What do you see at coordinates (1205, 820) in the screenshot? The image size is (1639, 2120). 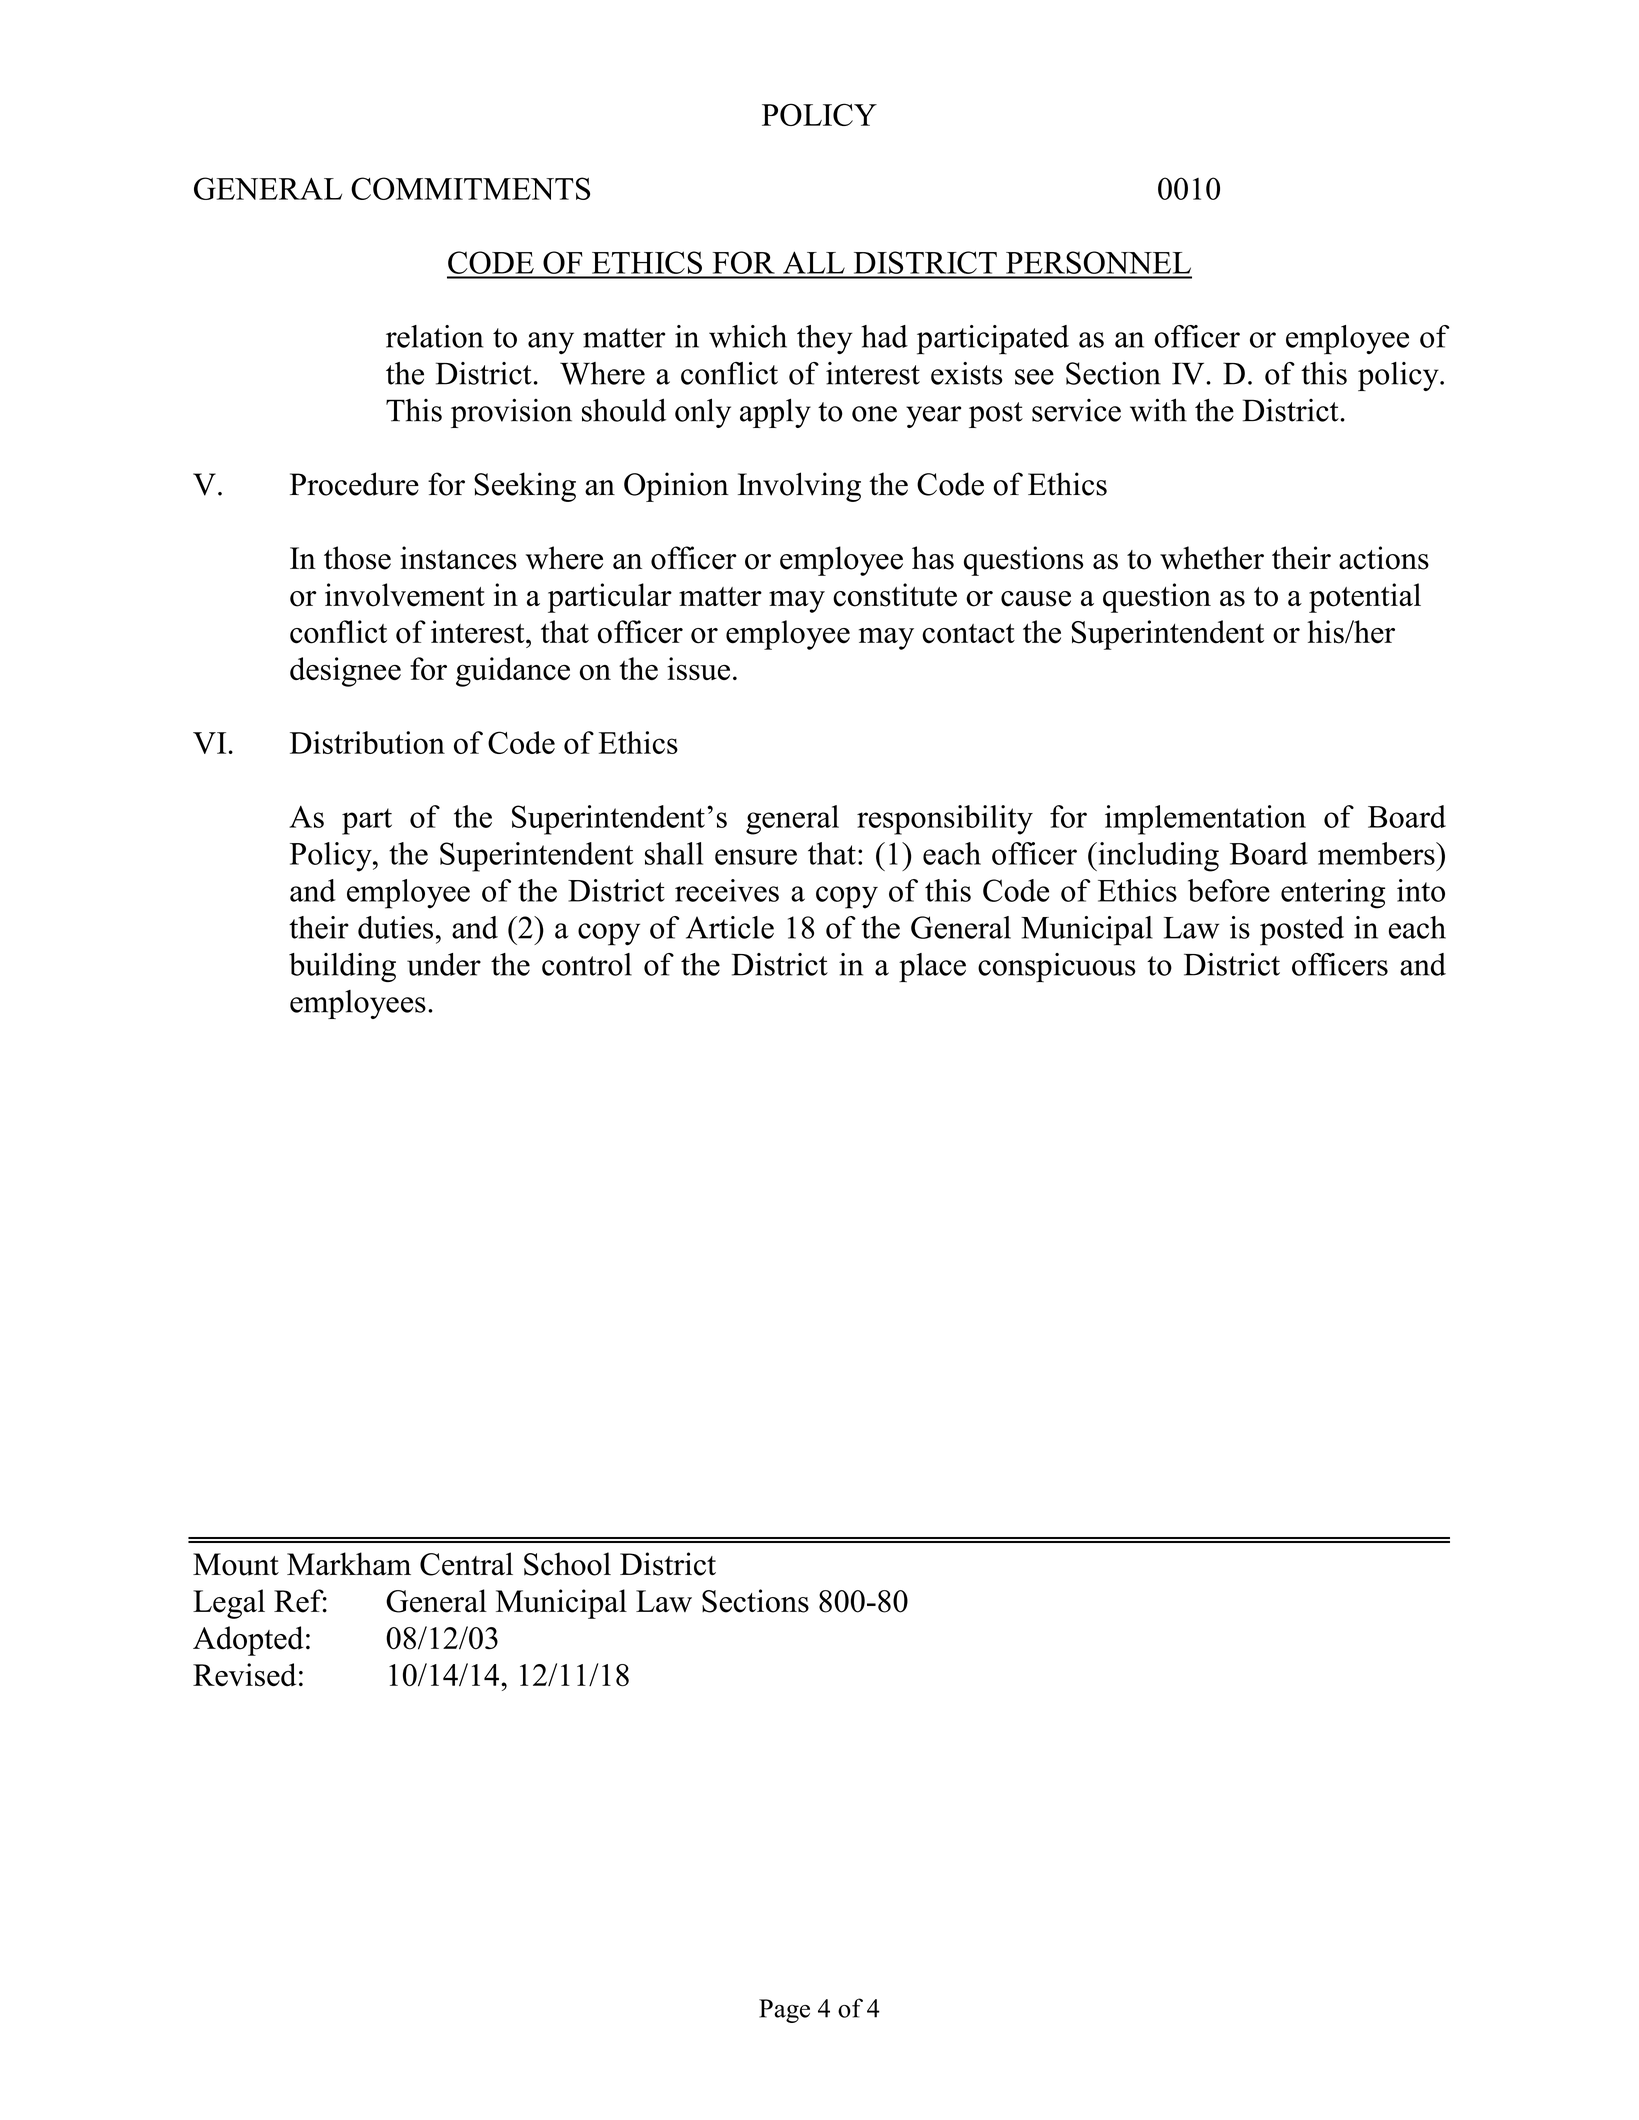 I see `implementation` at bounding box center [1205, 820].
